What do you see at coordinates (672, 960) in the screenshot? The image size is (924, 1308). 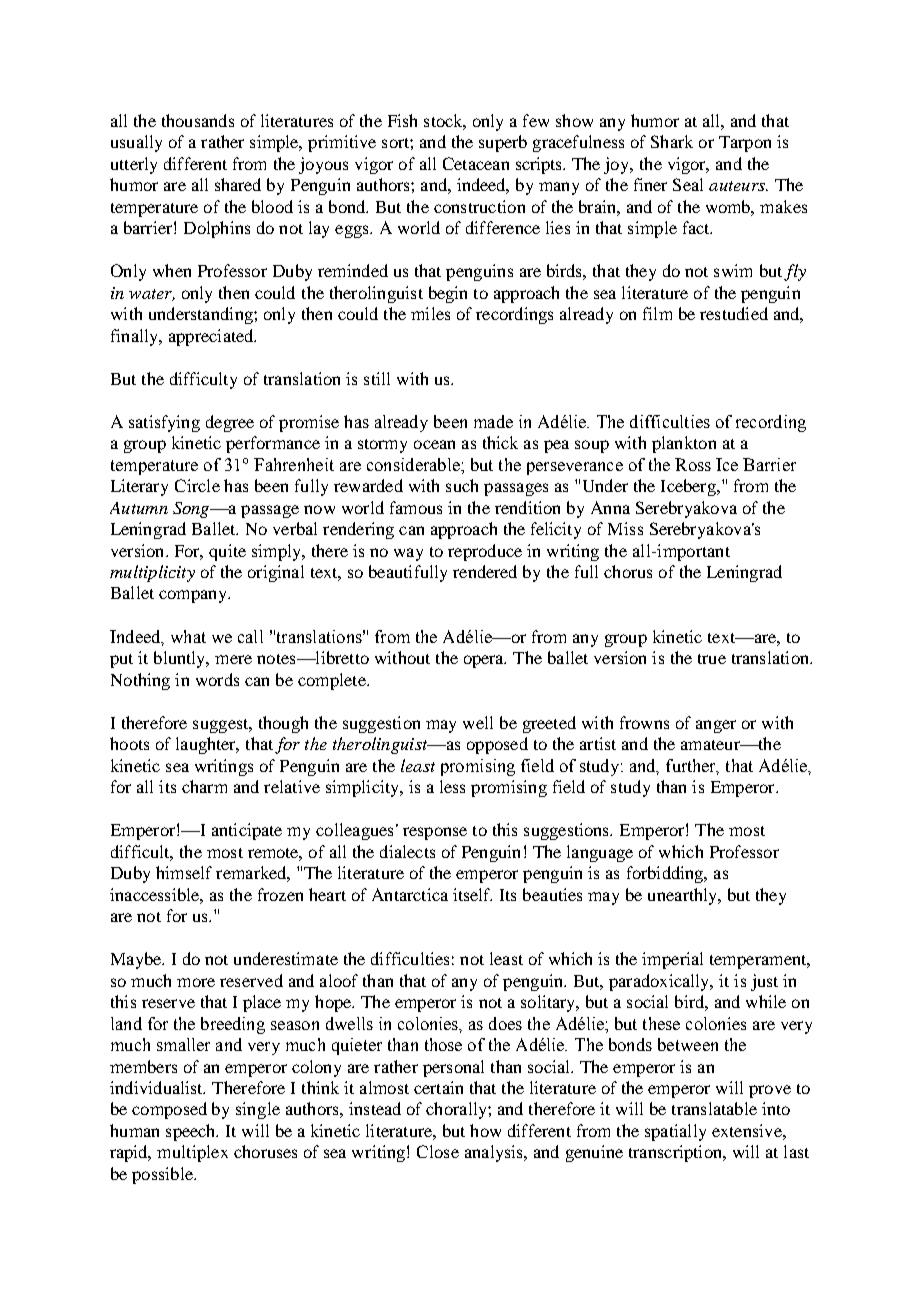 I see `imperial` at bounding box center [672, 960].
